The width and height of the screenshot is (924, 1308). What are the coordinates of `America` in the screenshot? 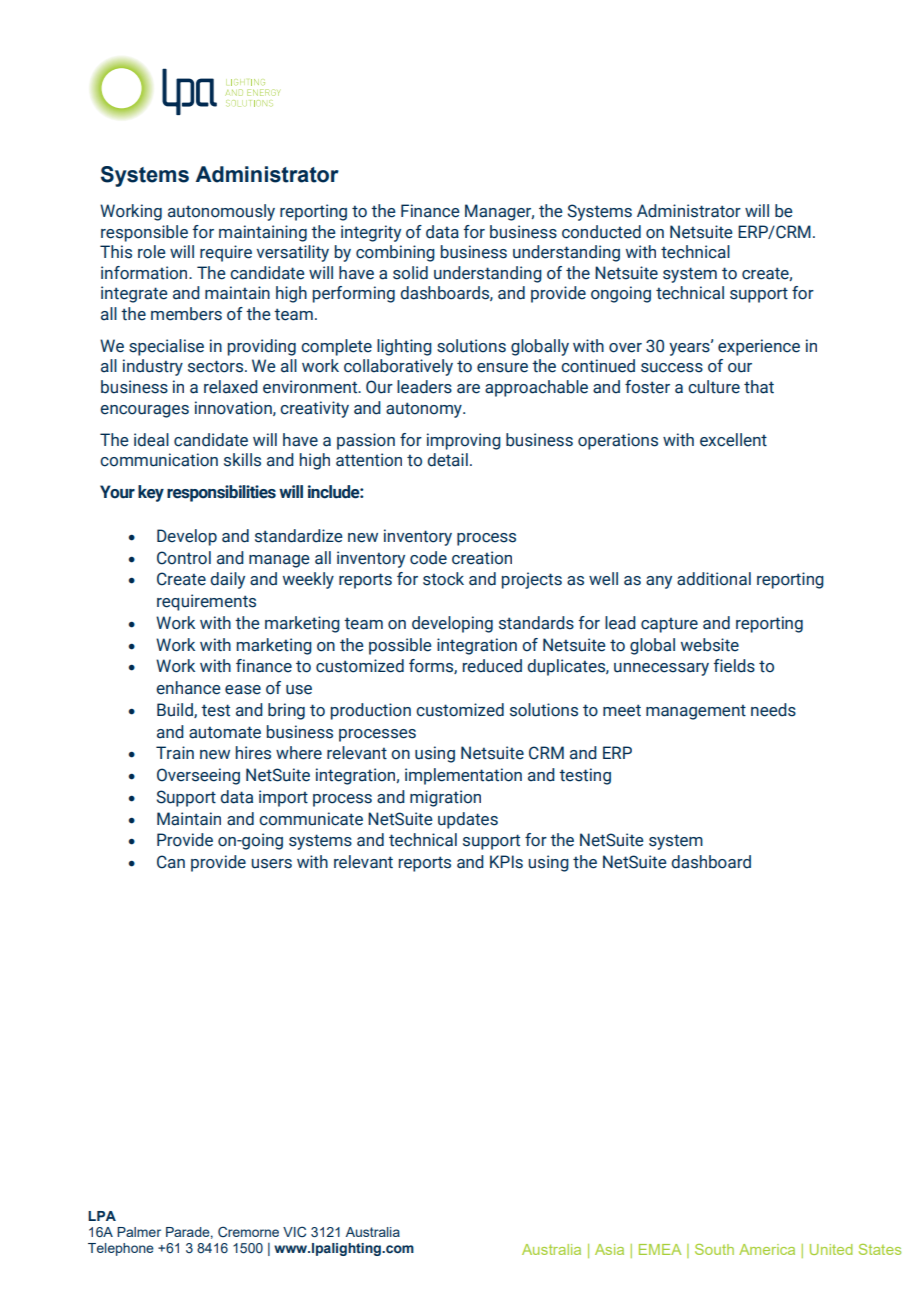 It's located at (767, 1249).
